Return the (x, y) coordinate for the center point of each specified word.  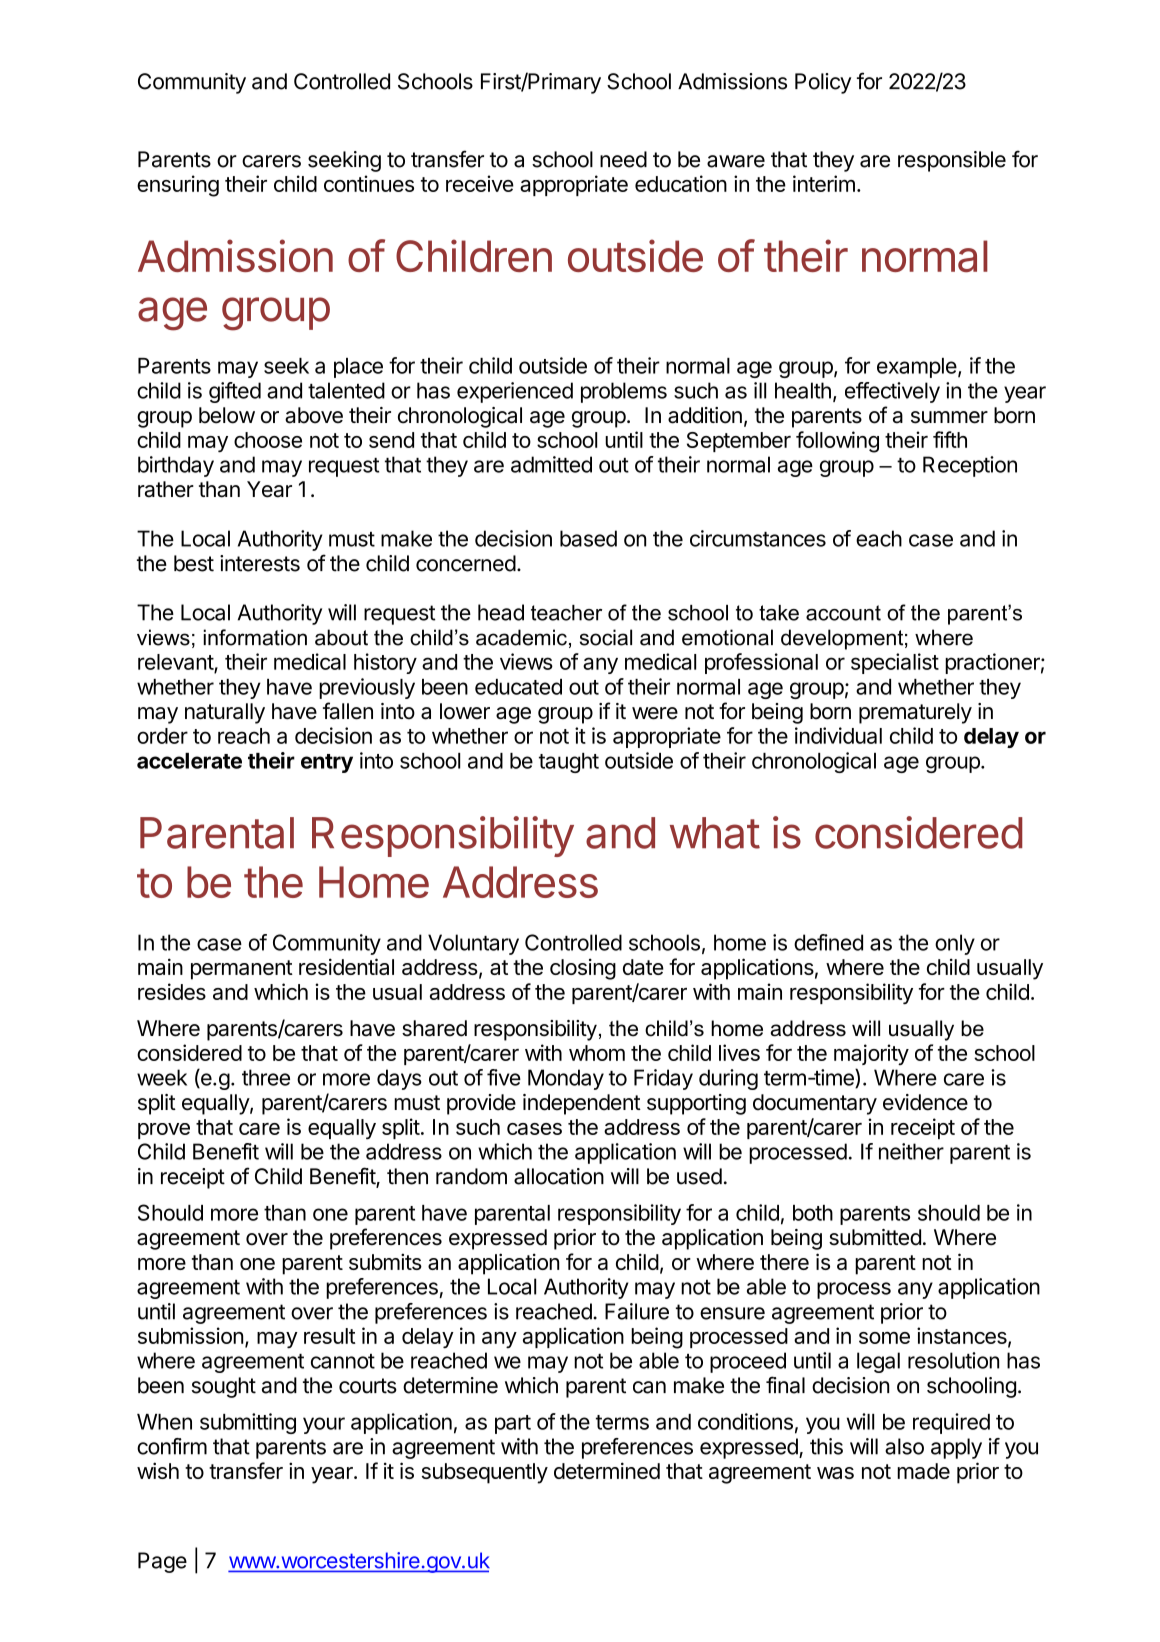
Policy (823, 83)
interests (260, 563)
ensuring (178, 186)
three (266, 1077)
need (623, 159)
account (843, 613)
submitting (248, 1423)
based (588, 538)
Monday (566, 1079)
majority (871, 1054)
